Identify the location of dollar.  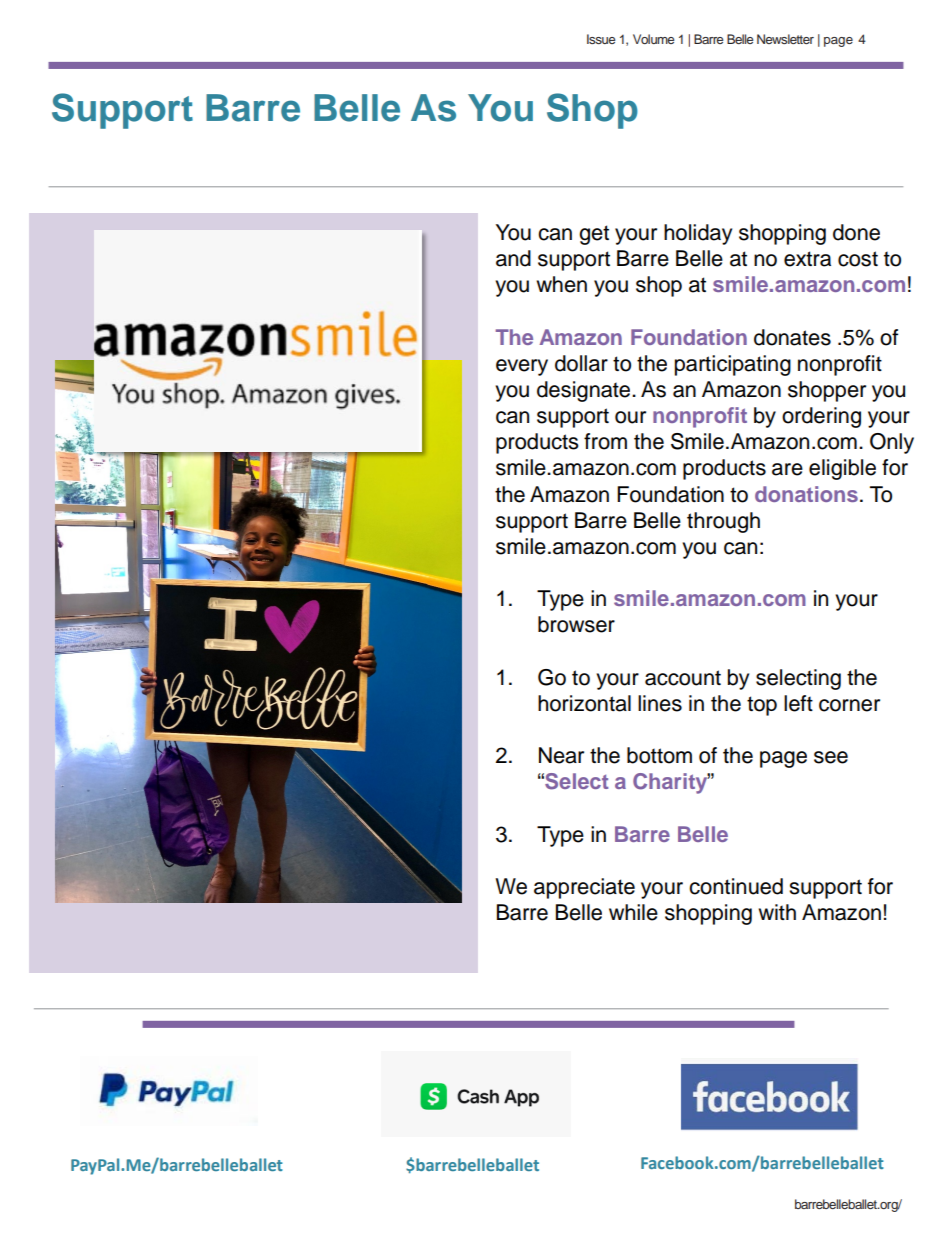
(581, 363).
